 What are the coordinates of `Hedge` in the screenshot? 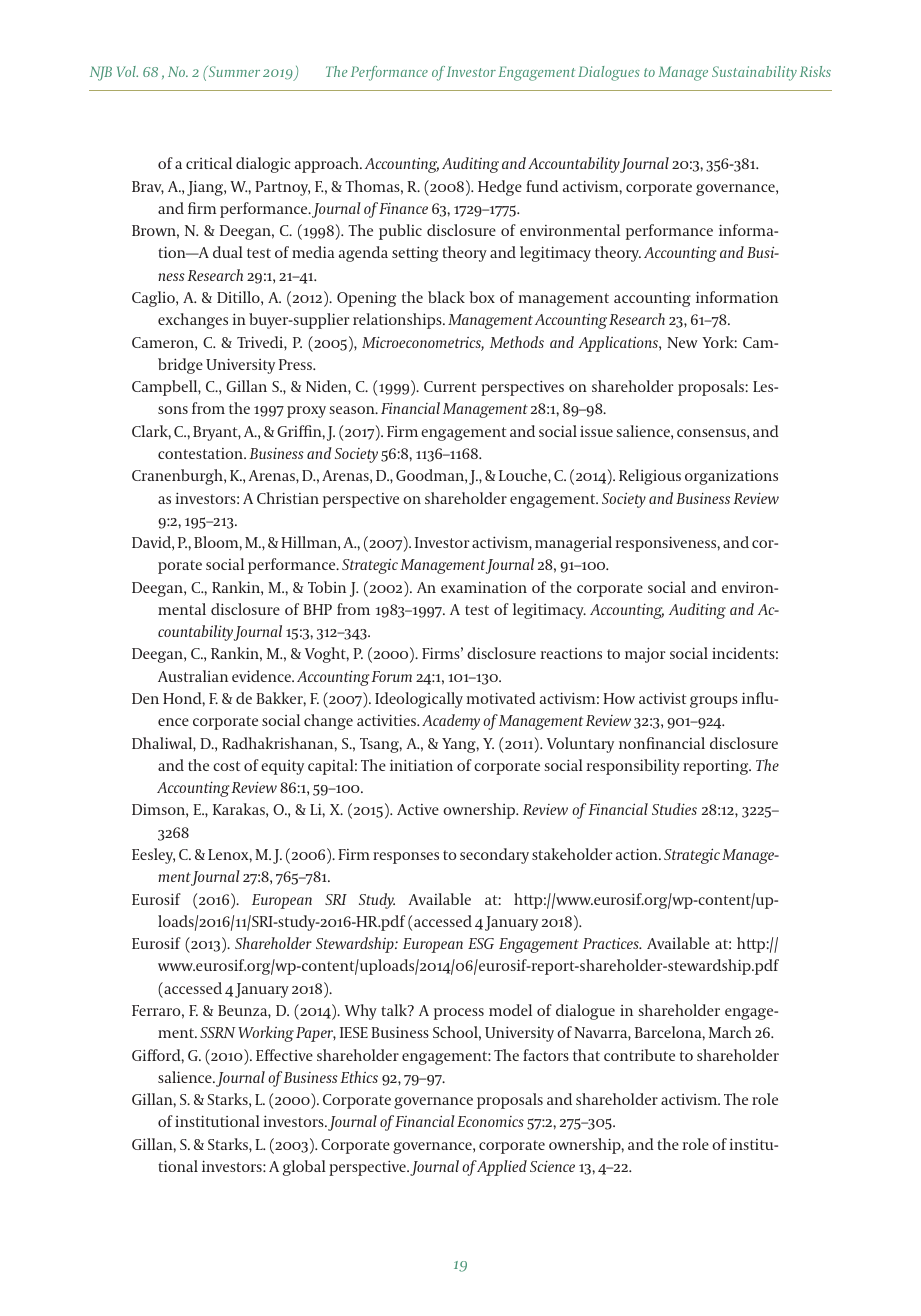 It's located at (500, 188).
